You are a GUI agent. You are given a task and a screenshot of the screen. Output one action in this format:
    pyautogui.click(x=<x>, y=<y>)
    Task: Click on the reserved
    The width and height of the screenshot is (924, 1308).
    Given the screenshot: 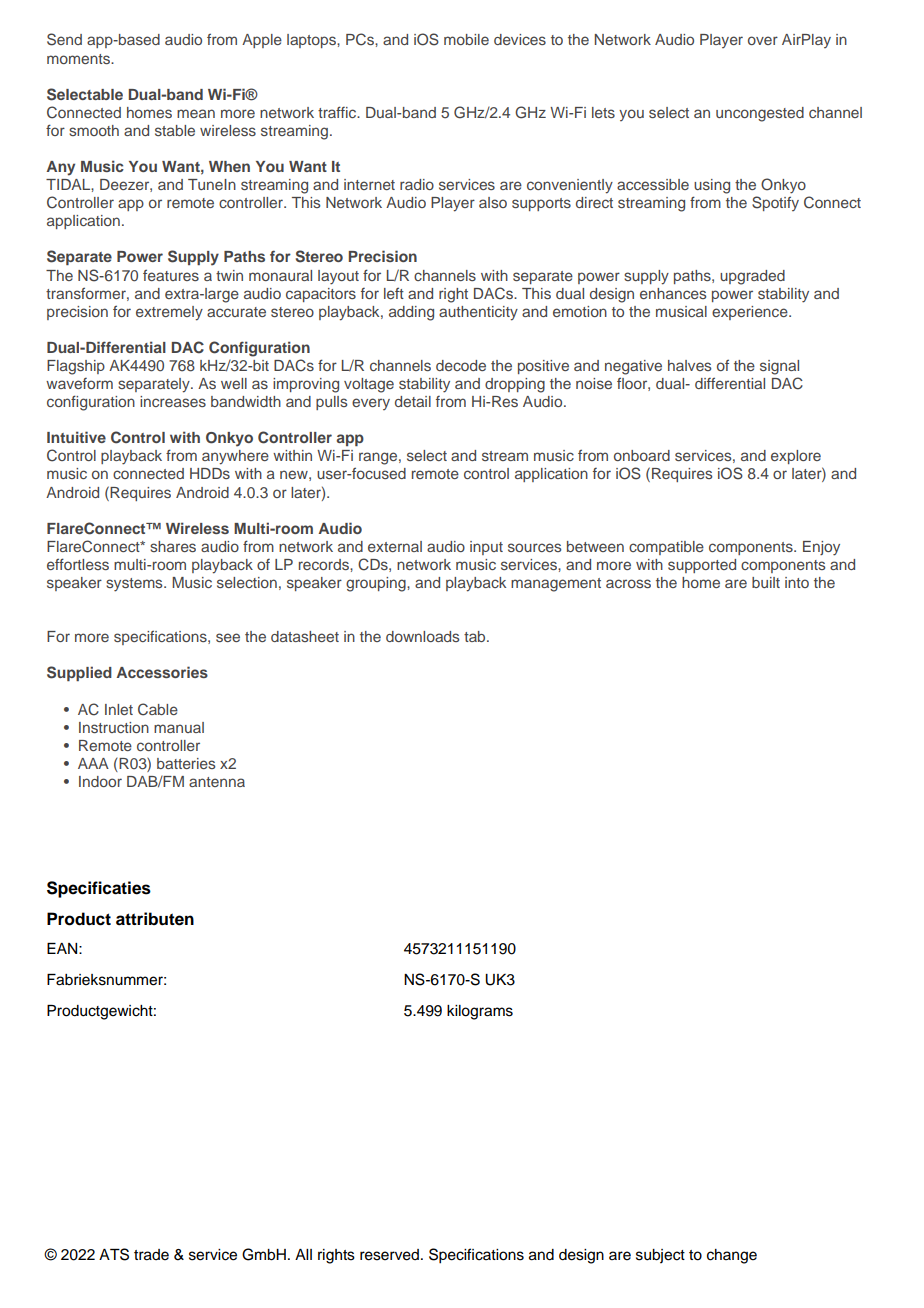 What is the action you would take?
    pyautogui.click(x=389, y=1255)
